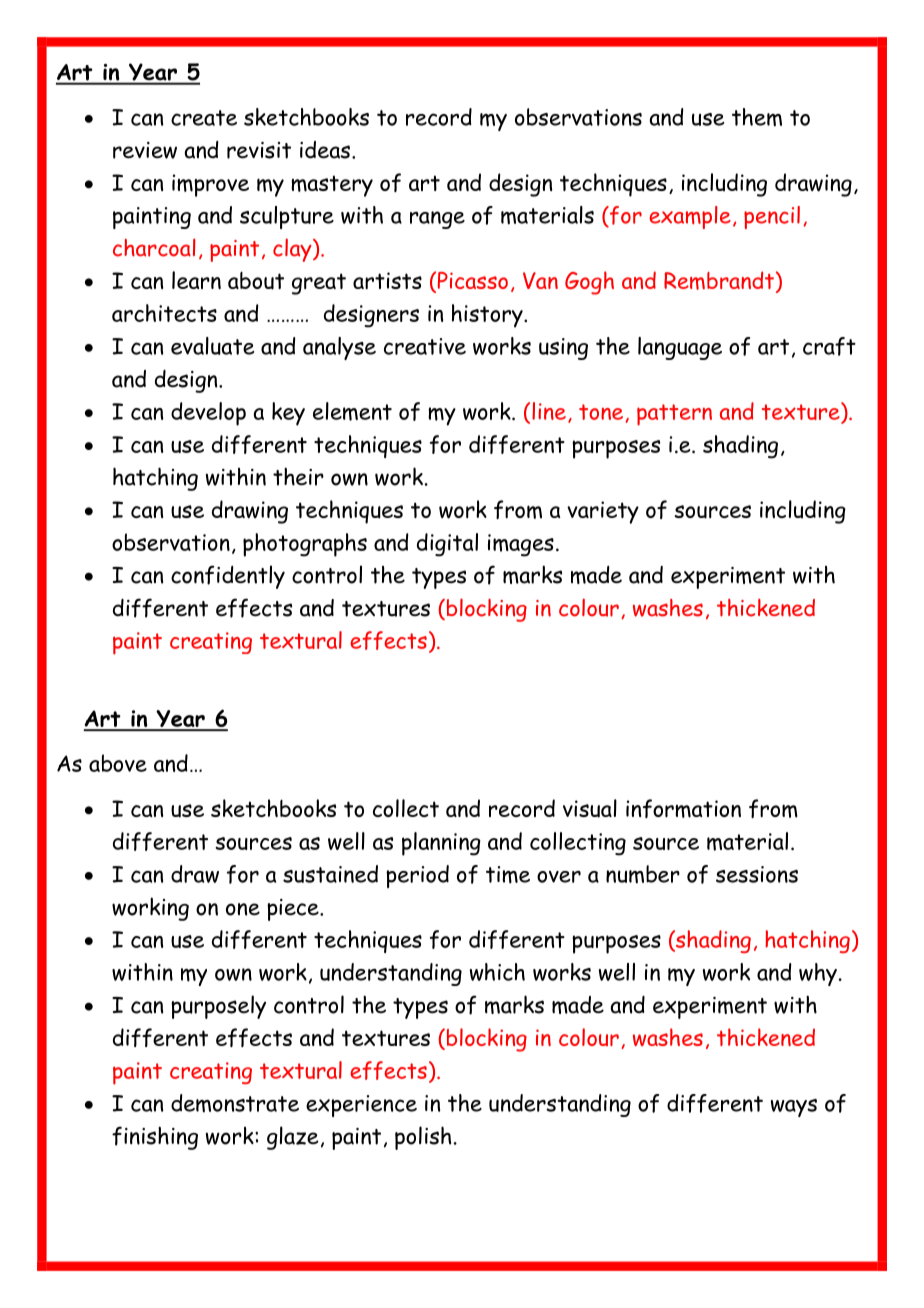  What do you see at coordinates (441, 844) in the image?
I see `planning` at bounding box center [441, 844].
